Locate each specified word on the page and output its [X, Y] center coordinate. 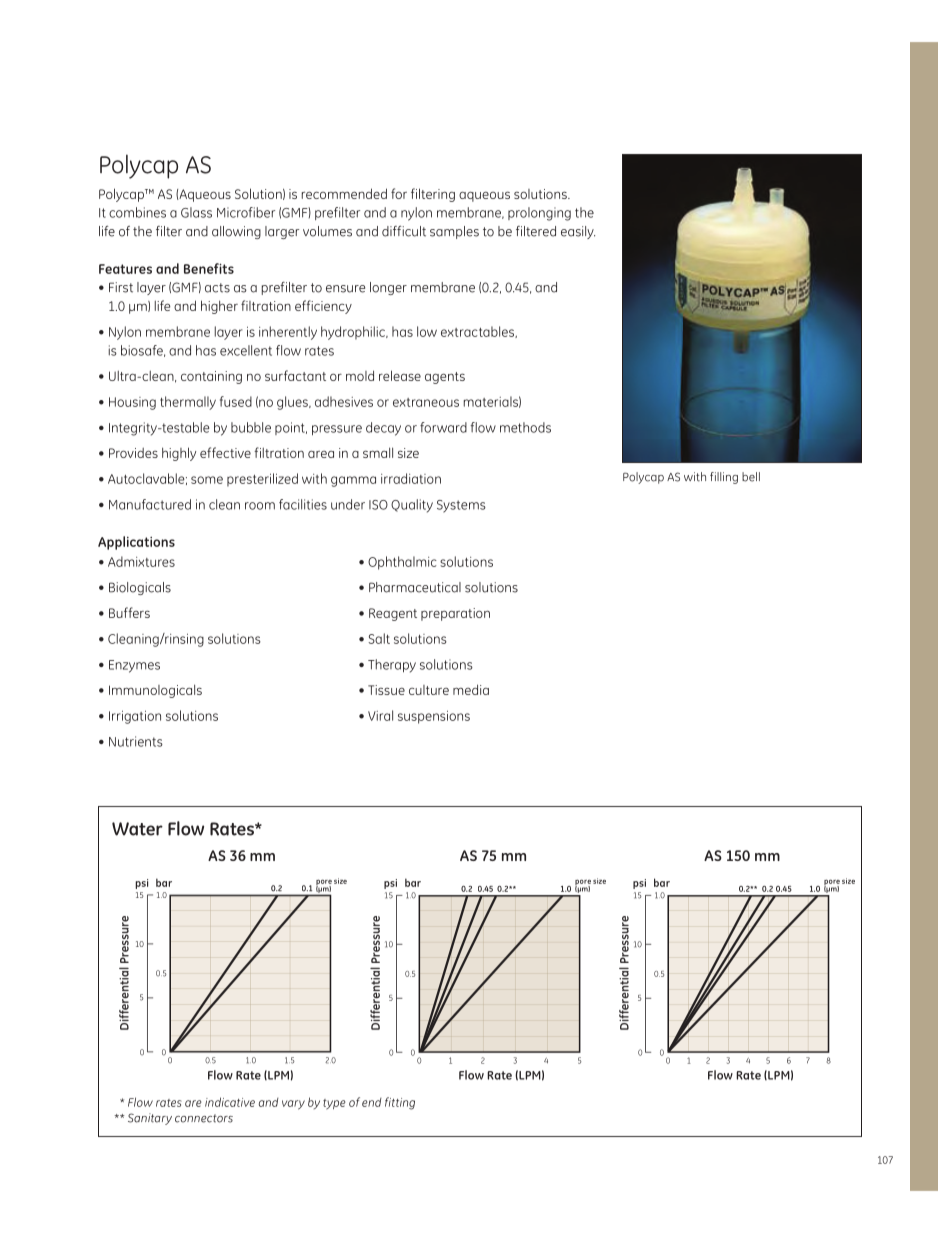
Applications [136, 543]
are [193, 1103]
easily [578, 232]
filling [724, 478]
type [334, 1104]
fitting [400, 1103]
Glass [196, 212]
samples [454, 232]
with [695, 477]
